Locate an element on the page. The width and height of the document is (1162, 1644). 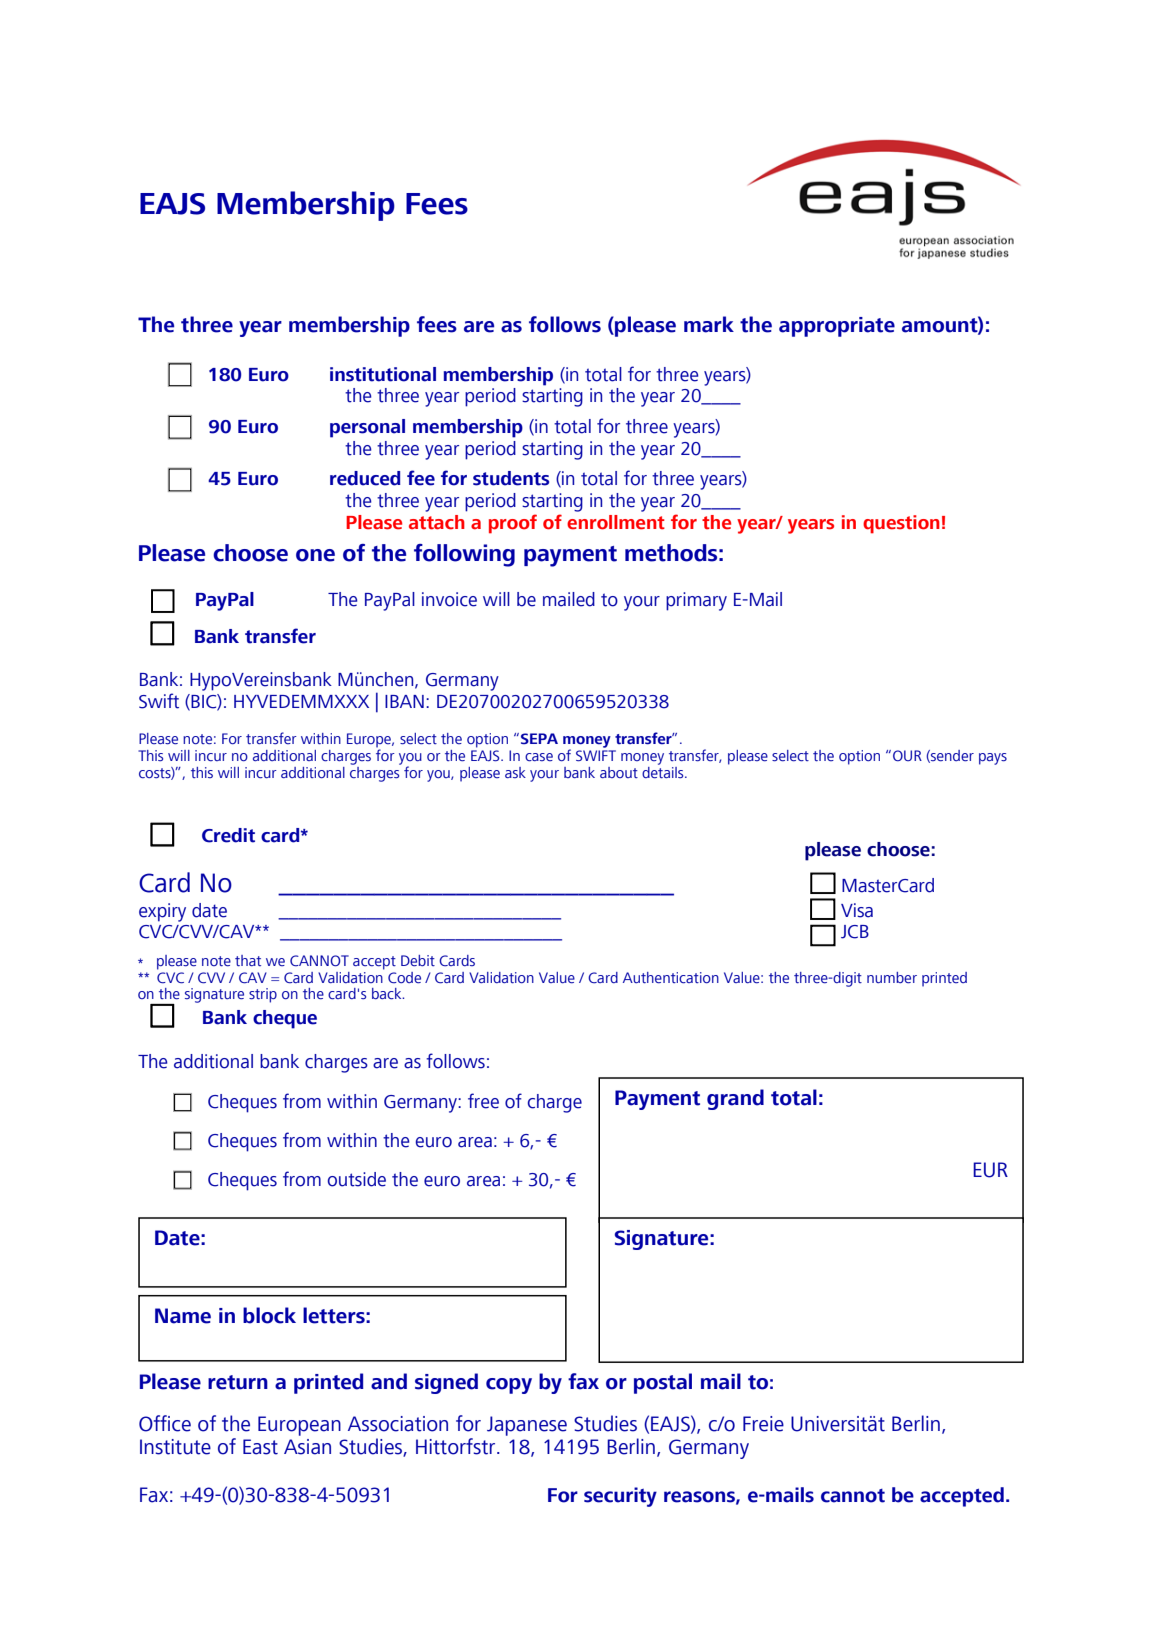
strip is located at coordinates (263, 995).
